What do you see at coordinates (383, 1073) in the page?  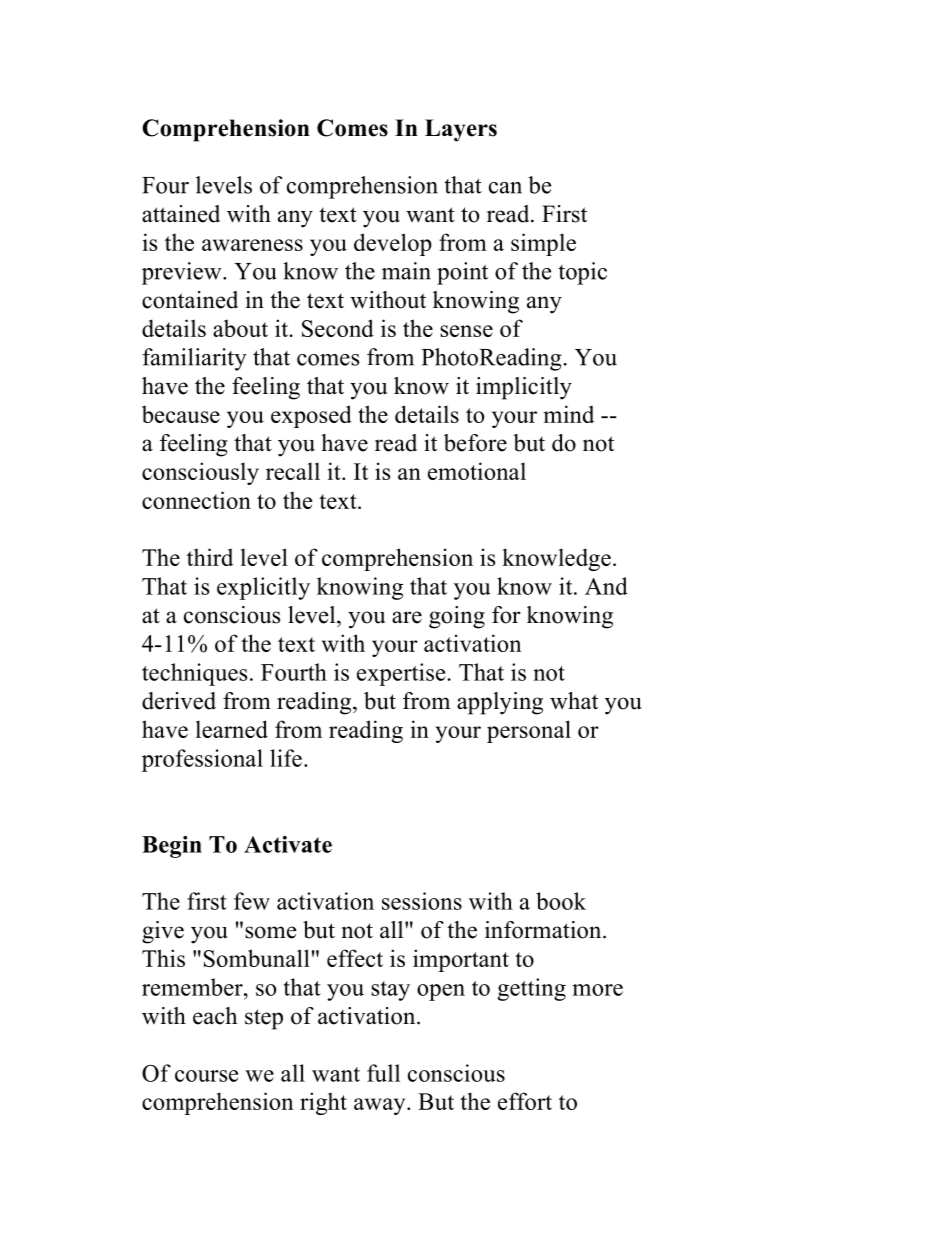 I see `full` at bounding box center [383, 1073].
